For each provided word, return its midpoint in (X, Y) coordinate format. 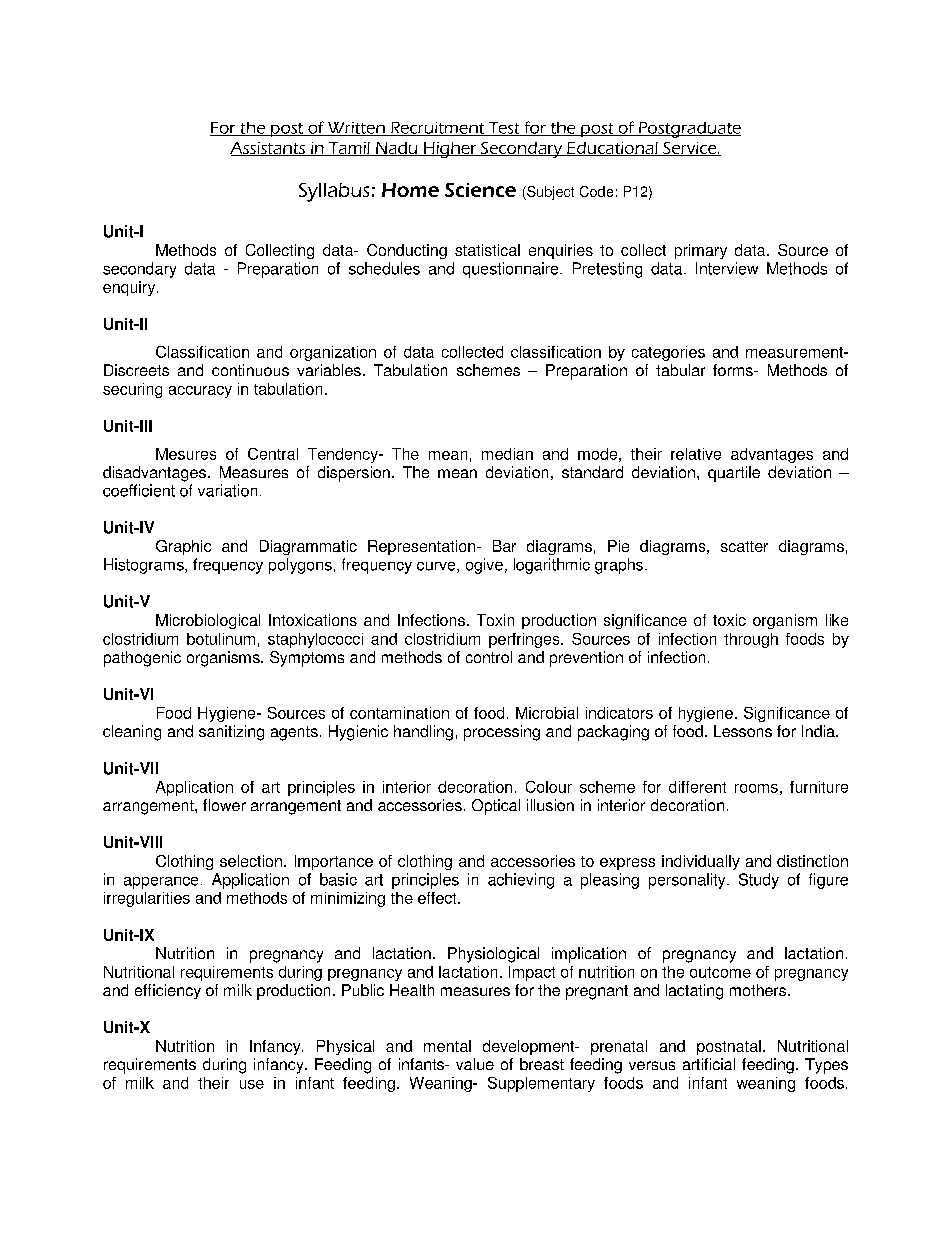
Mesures (186, 454)
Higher (450, 150)
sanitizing (231, 733)
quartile (734, 474)
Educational (612, 149)
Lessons (743, 731)
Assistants (269, 149)
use (252, 1084)
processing (502, 733)
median (507, 454)
